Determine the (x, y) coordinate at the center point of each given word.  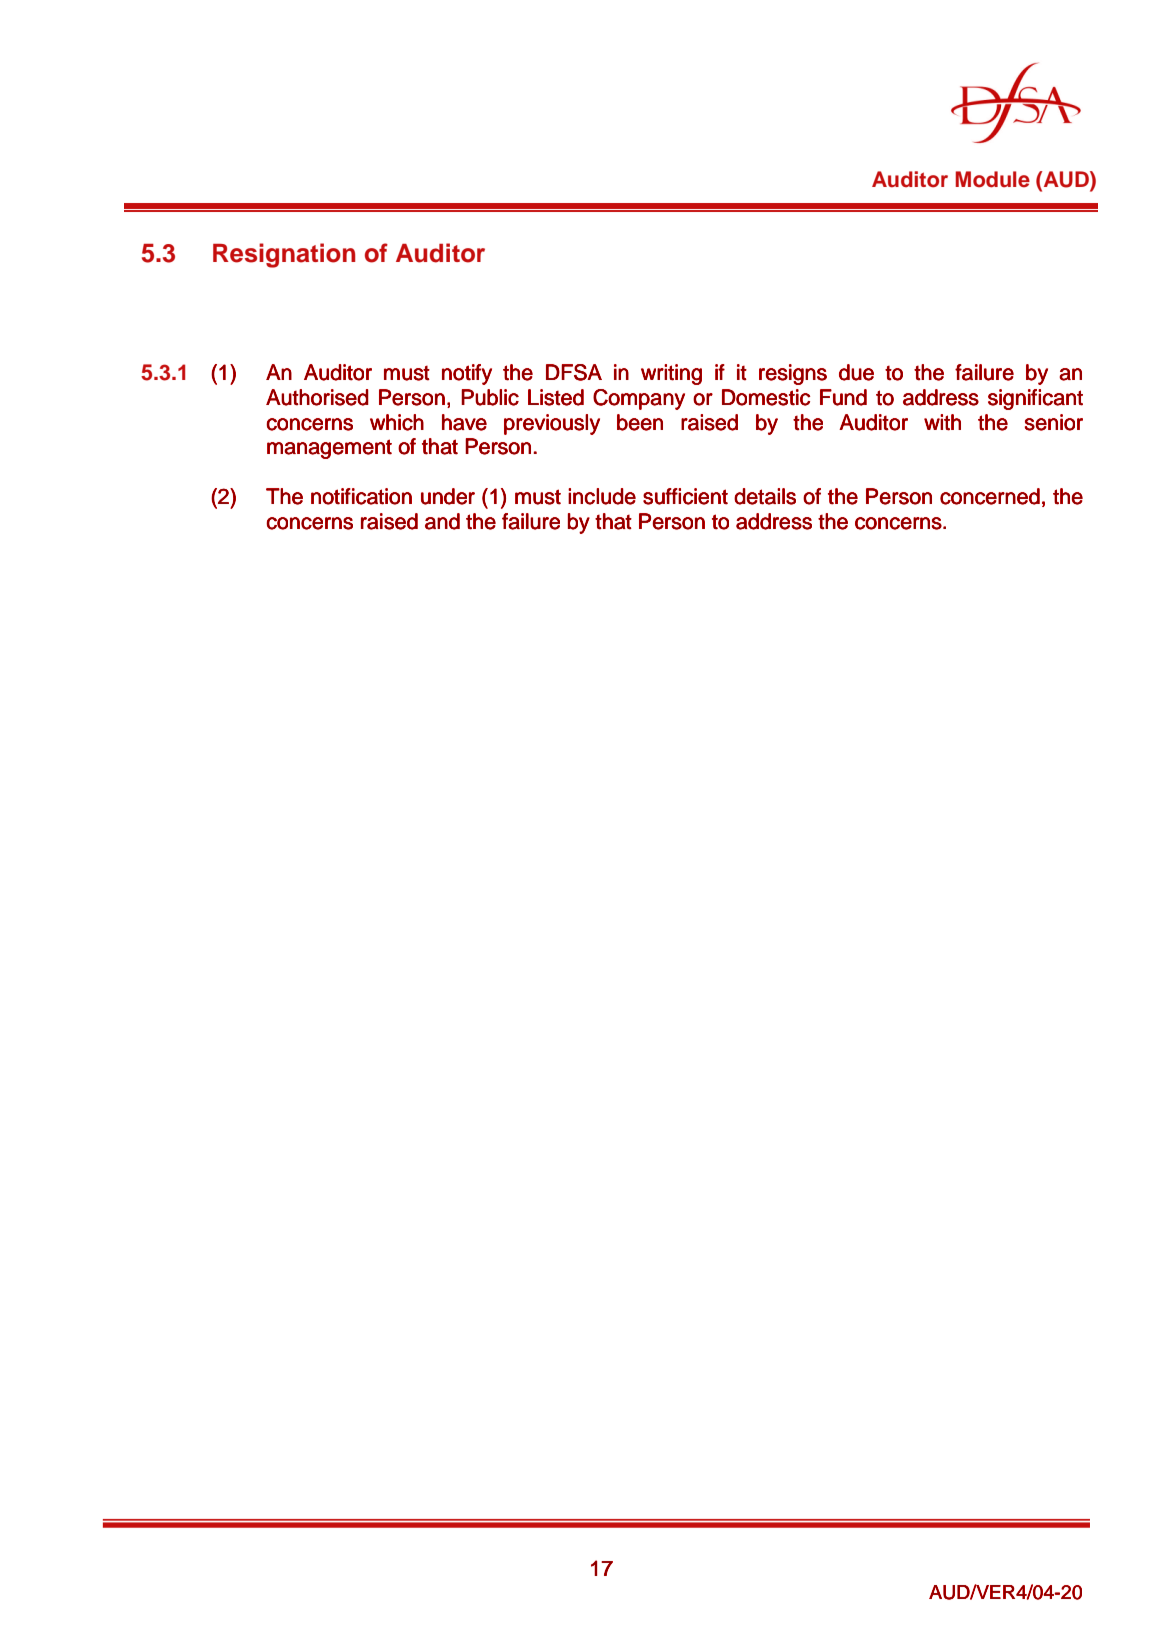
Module (993, 179)
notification (361, 496)
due (856, 372)
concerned (990, 496)
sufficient (685, 496)
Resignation (284, 255)
